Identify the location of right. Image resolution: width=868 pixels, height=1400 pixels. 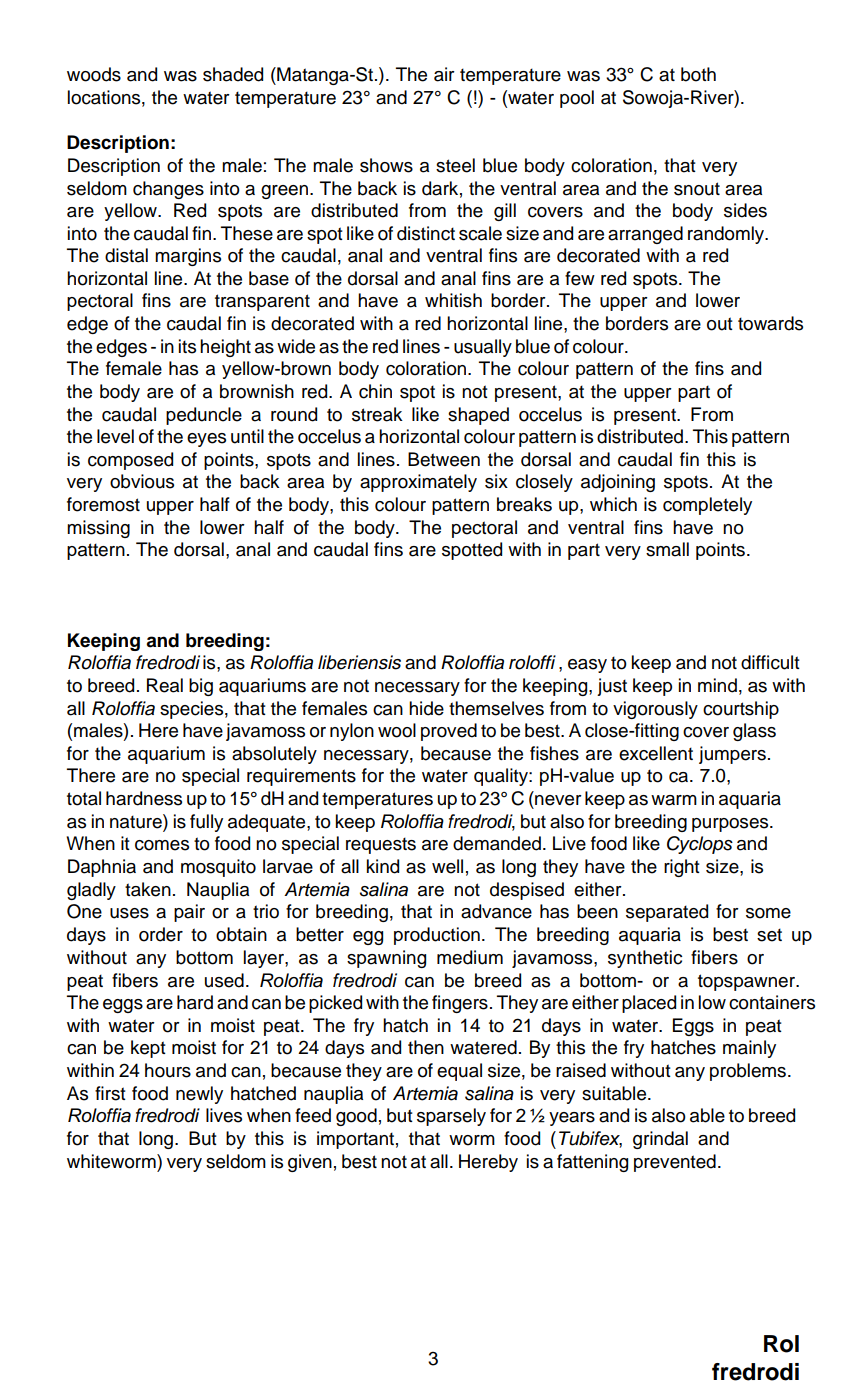
(682, 868).
